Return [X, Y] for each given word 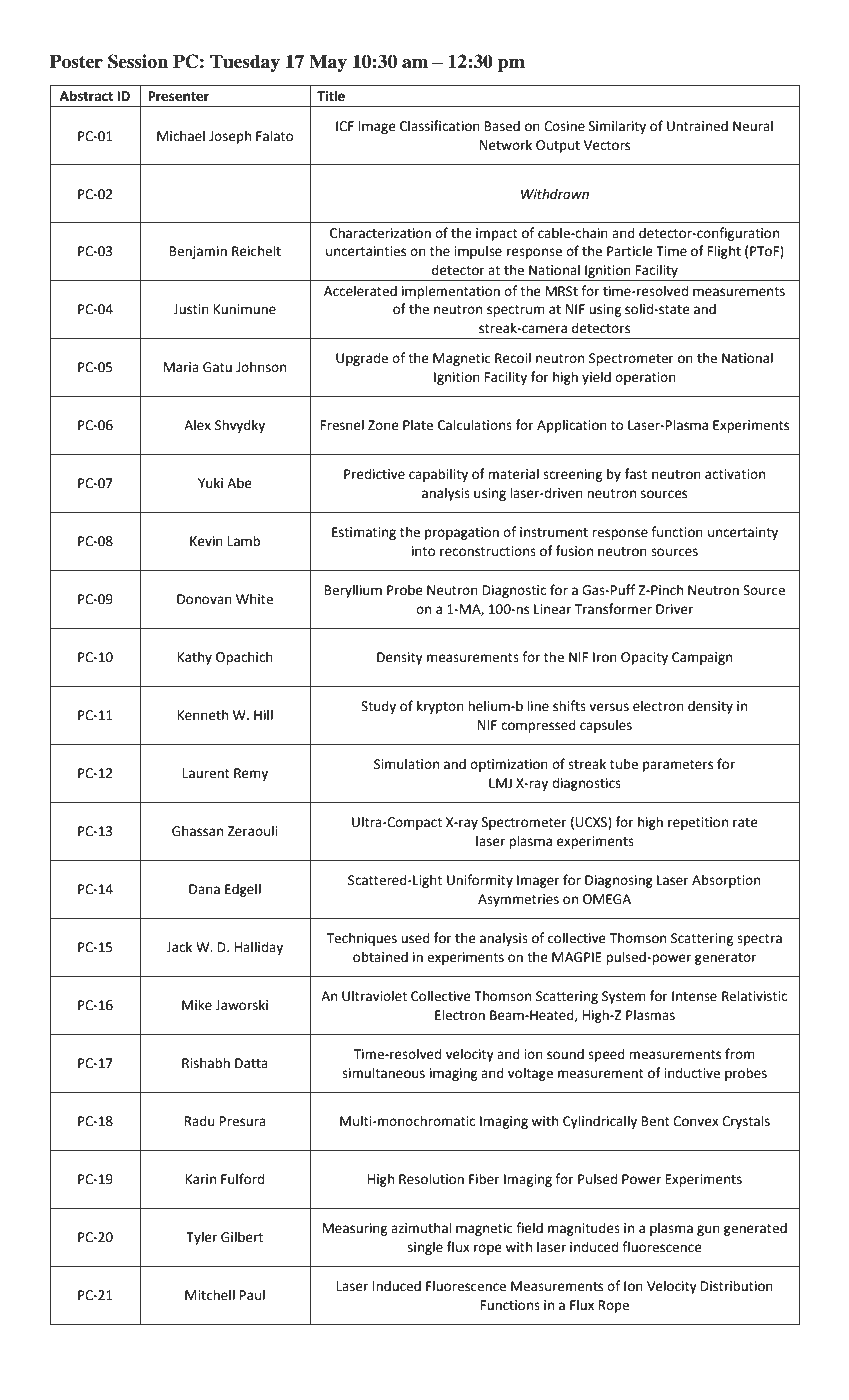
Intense [694, 996]
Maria [181, 367]
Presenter [178, 96]
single [425, 1248]
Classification [440, 126]
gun [708, 1230]
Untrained [697, 126]
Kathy [195, 658]
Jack [179, 947]
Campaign [702, 658]
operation [645, 378]
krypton [440, 707]
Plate [418, 425]
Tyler [201, 1238]
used [415, 938]
